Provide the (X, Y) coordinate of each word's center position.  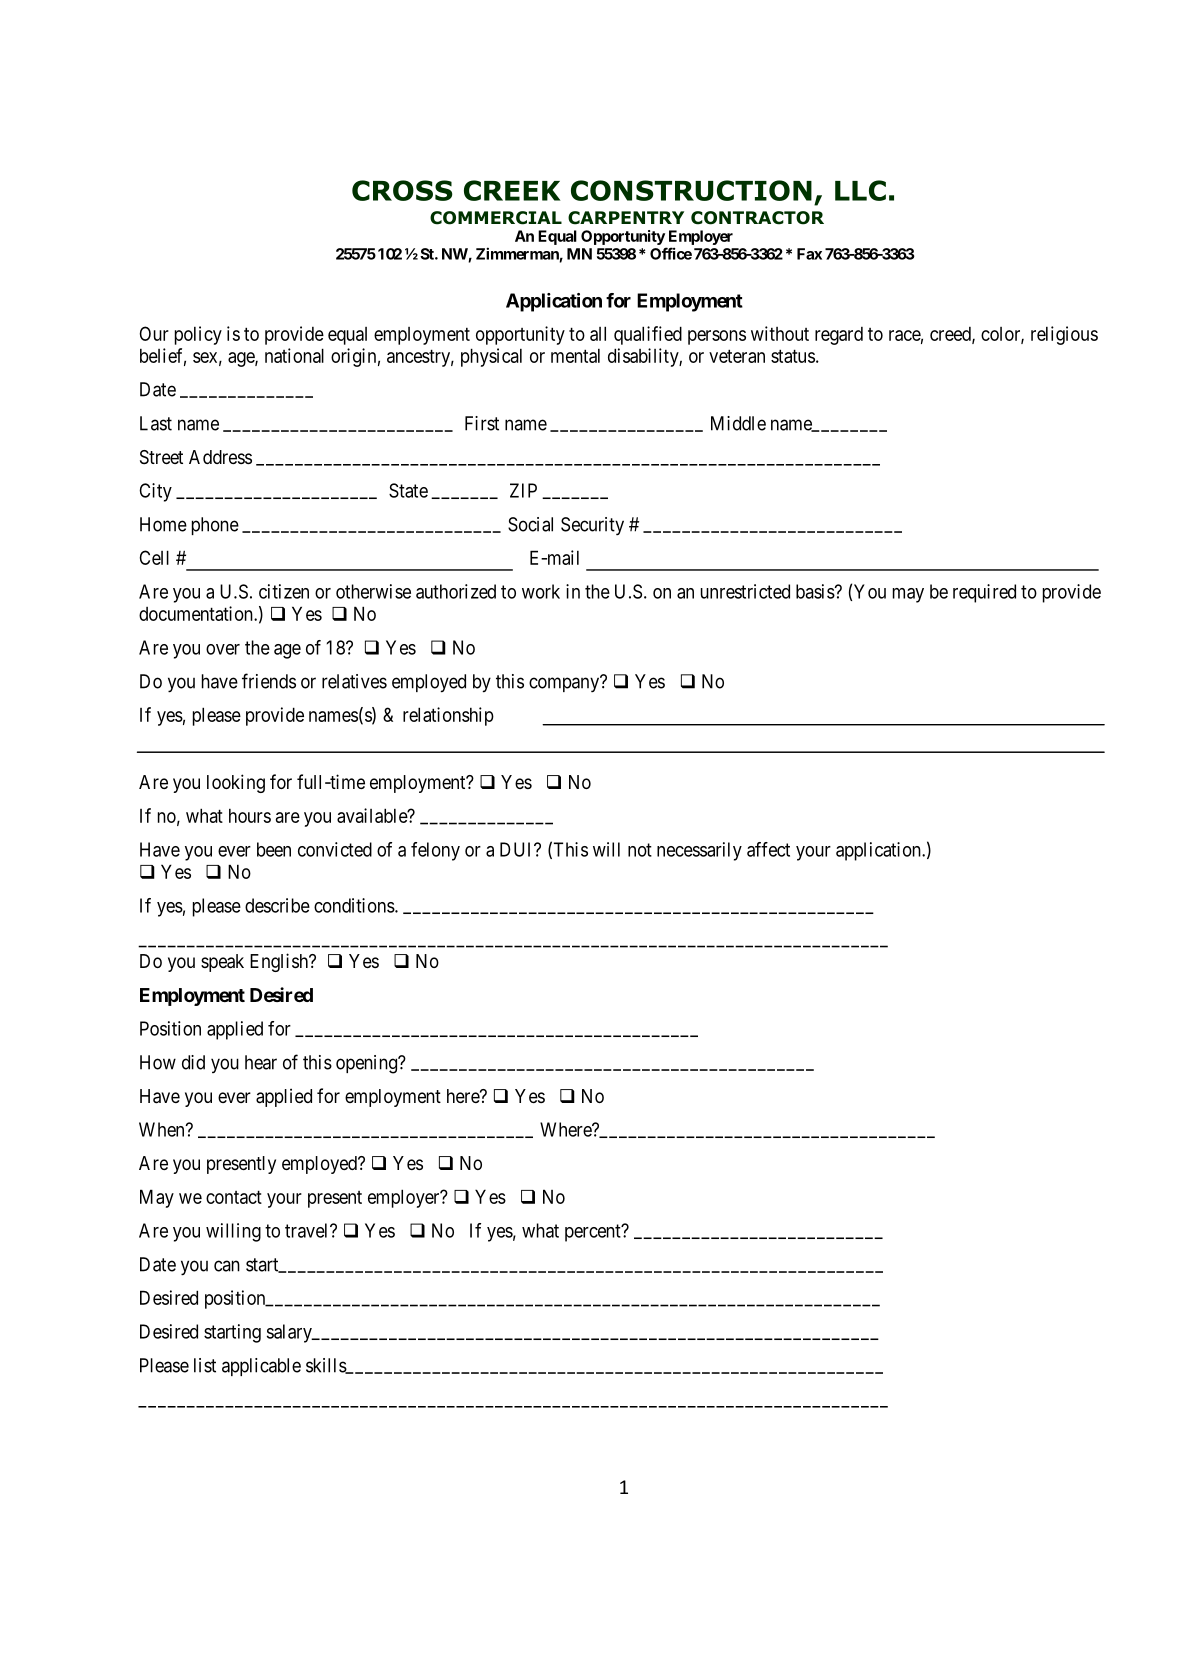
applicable (261, 1367)
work (541, 591)
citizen (284, 591)
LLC (860, 190)
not (640, 850)
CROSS (402, 190)
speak (222, 963)
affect (768, 849)
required (984, 593)
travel (308, 1230)
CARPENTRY (626, 218)
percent (594, 1233)
